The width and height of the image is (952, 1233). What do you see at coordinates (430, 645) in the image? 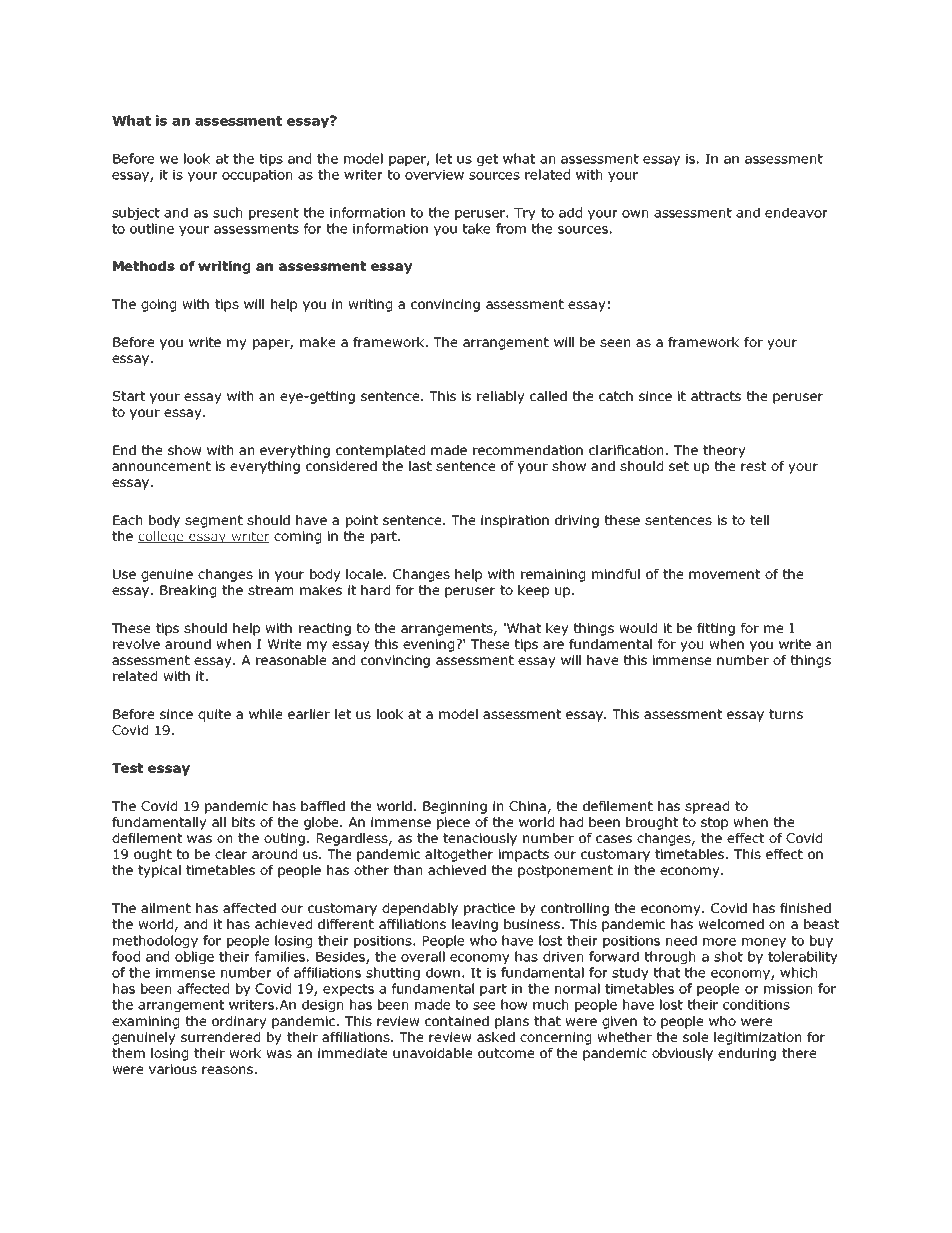
I see `evening` at bounding box center [430, 645].
